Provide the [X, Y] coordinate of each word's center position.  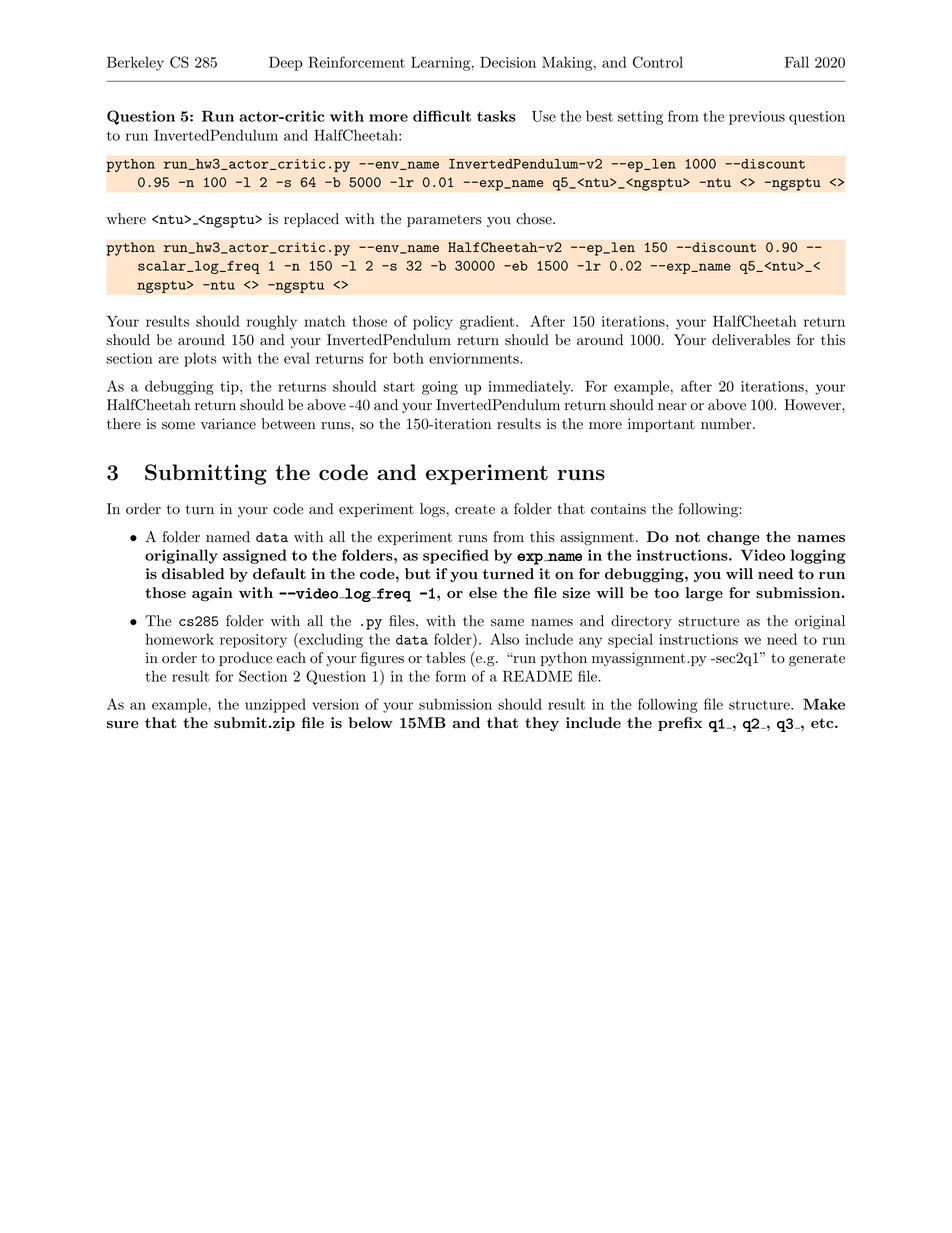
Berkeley [135, 63]
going [440, 388]
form [450, 676]
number [727, 424]
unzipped [275, 705]
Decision [508, 62]
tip [231, 388]
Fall [797, 62]
